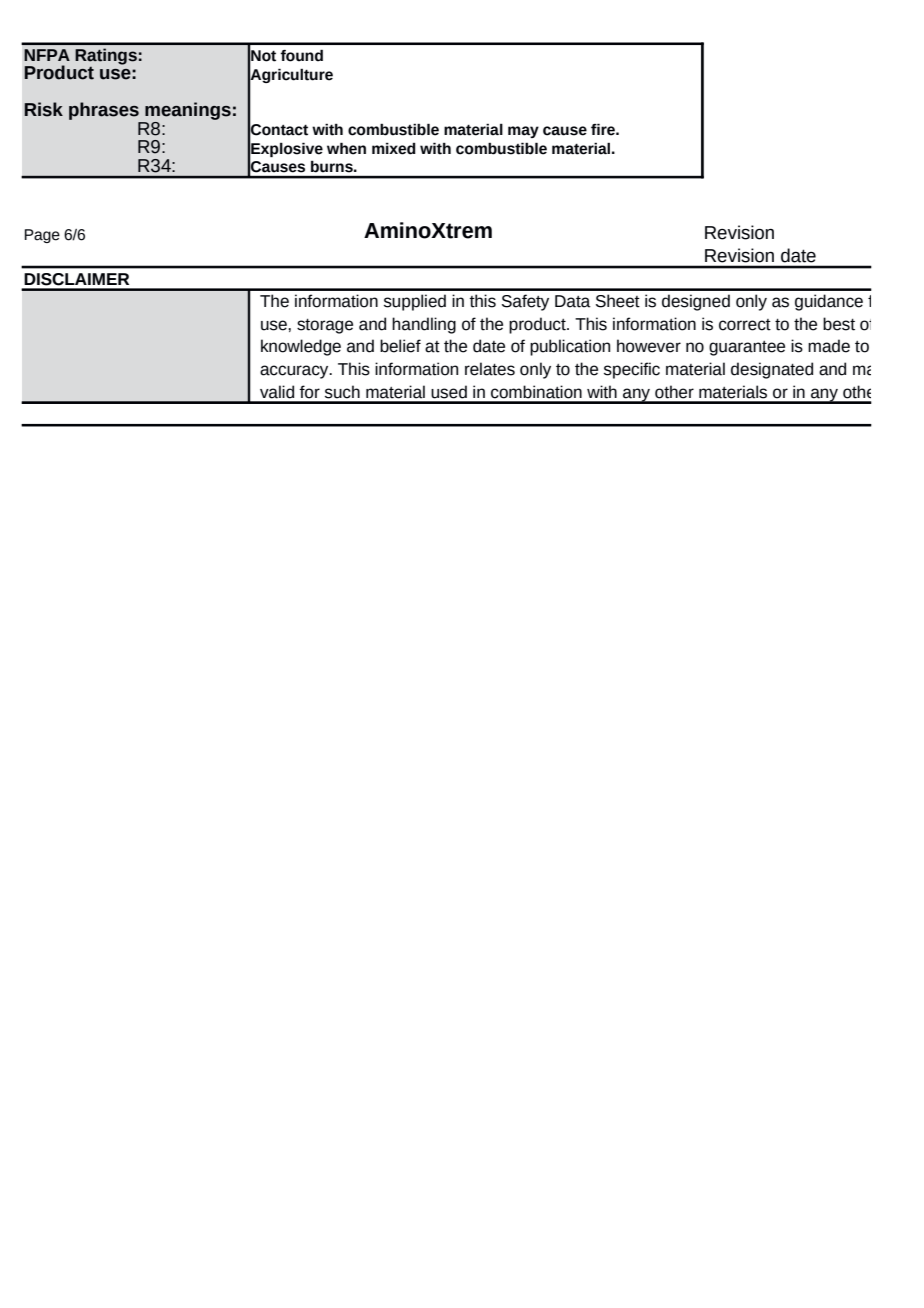  Describe the element at coordinates (302, 55) in the screenshot. I see `found` at that location.
